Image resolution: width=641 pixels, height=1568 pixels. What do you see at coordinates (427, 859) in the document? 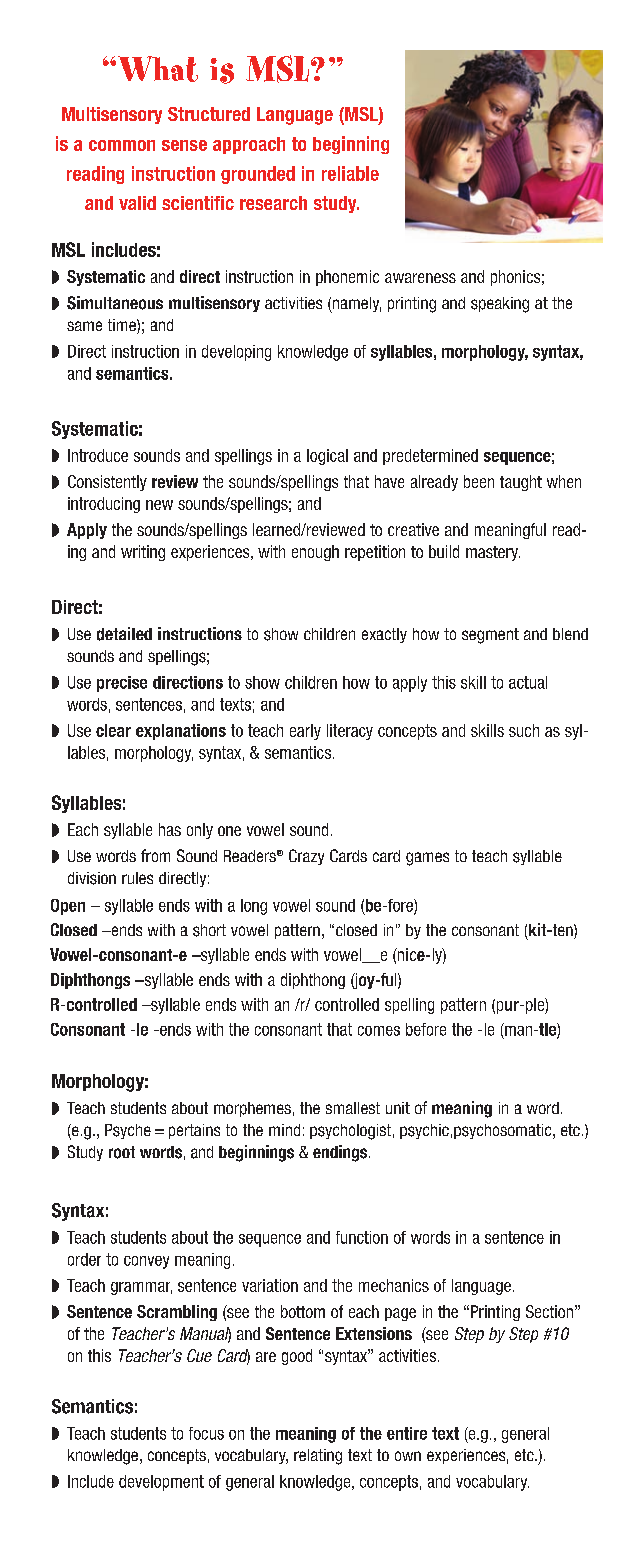
I see `games` at bounding box center [427, 859].
